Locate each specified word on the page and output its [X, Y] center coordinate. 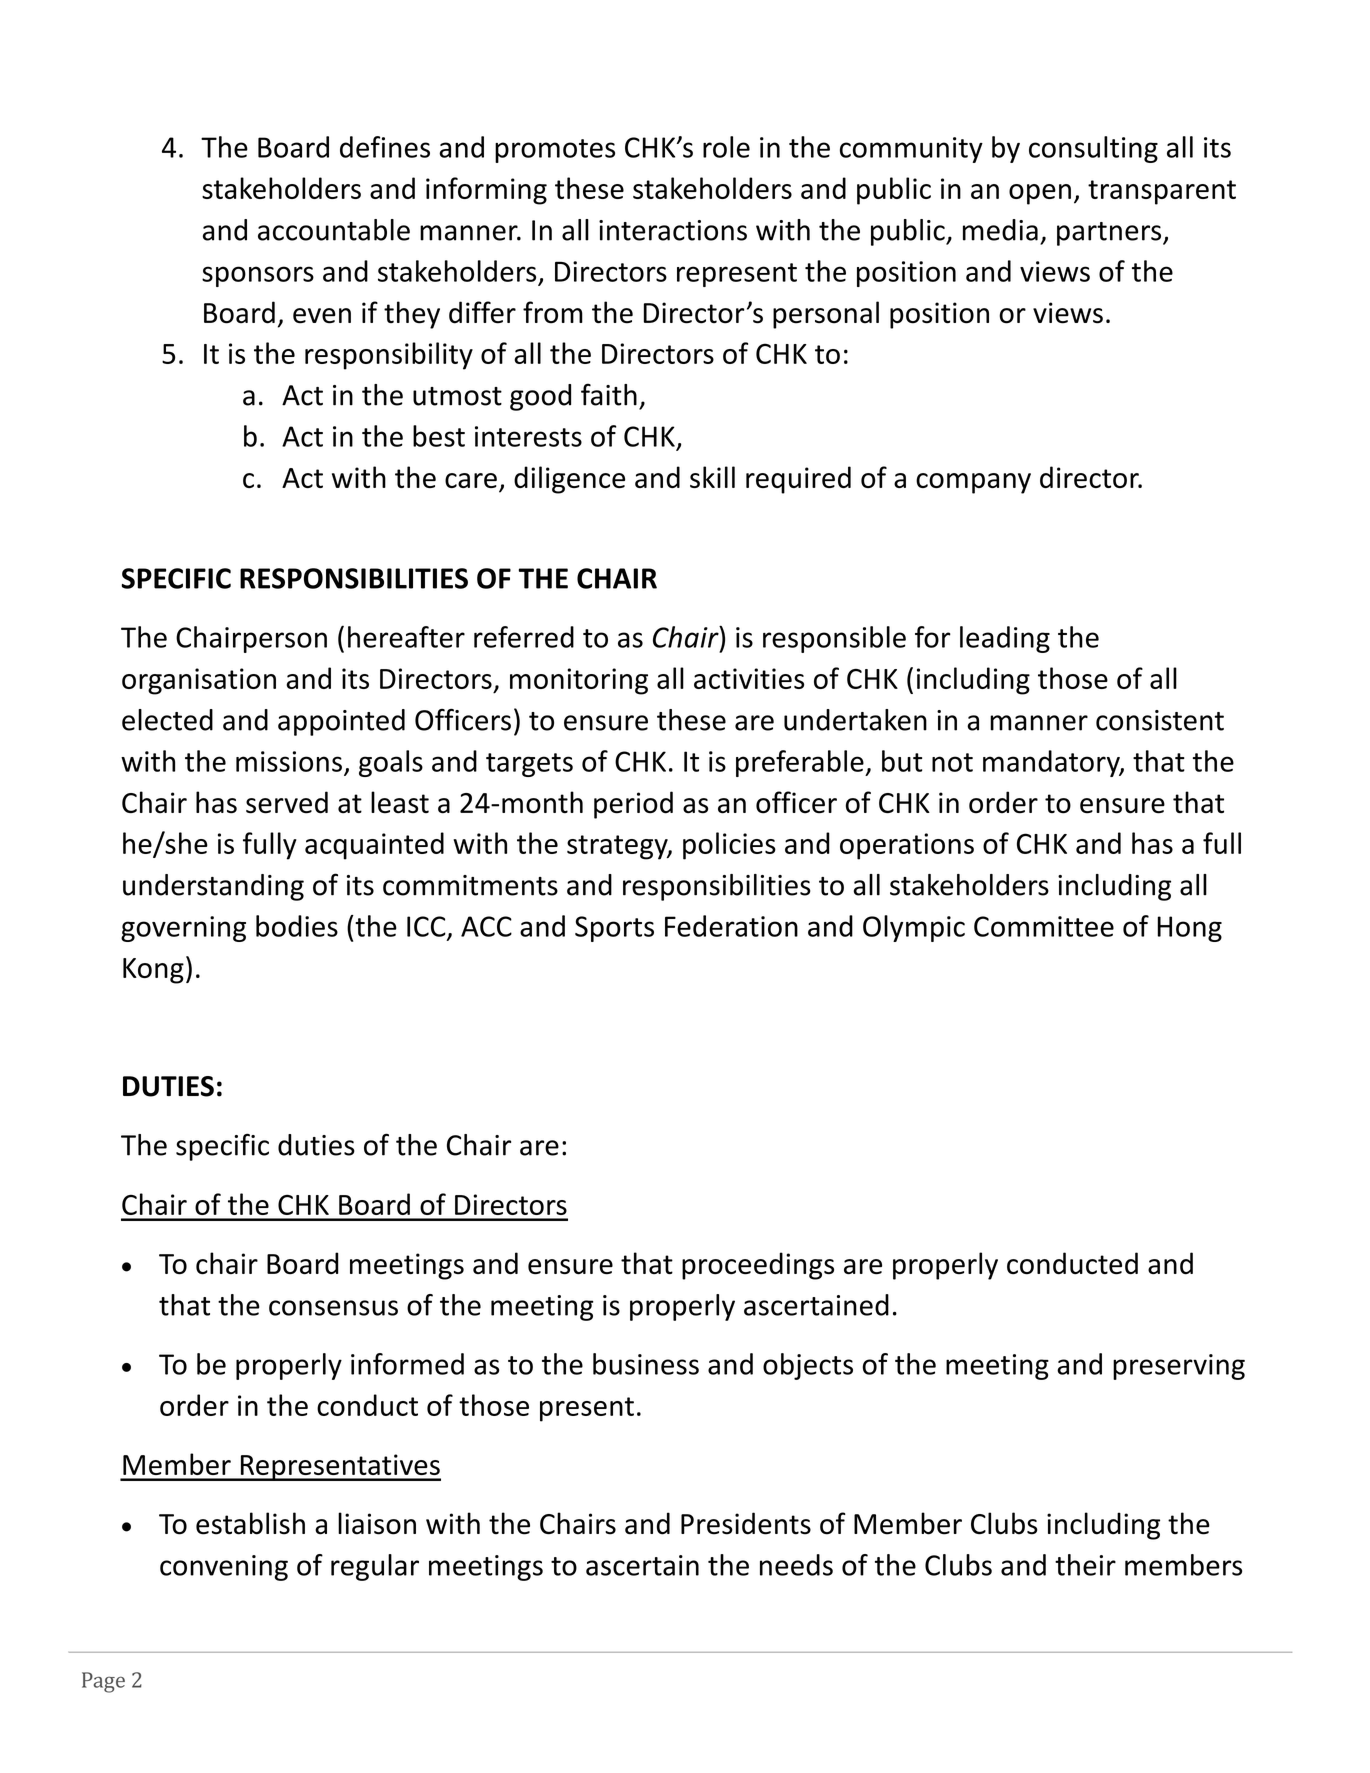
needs [796, 1565]
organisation [199, 681]
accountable [334, 230]
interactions [673, 230]
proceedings [758, 1266]
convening [224, 1568]
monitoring [579, 681]
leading [1005, 639]
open [1040, 194]
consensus [333, 1308]
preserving [1179, 1367]
